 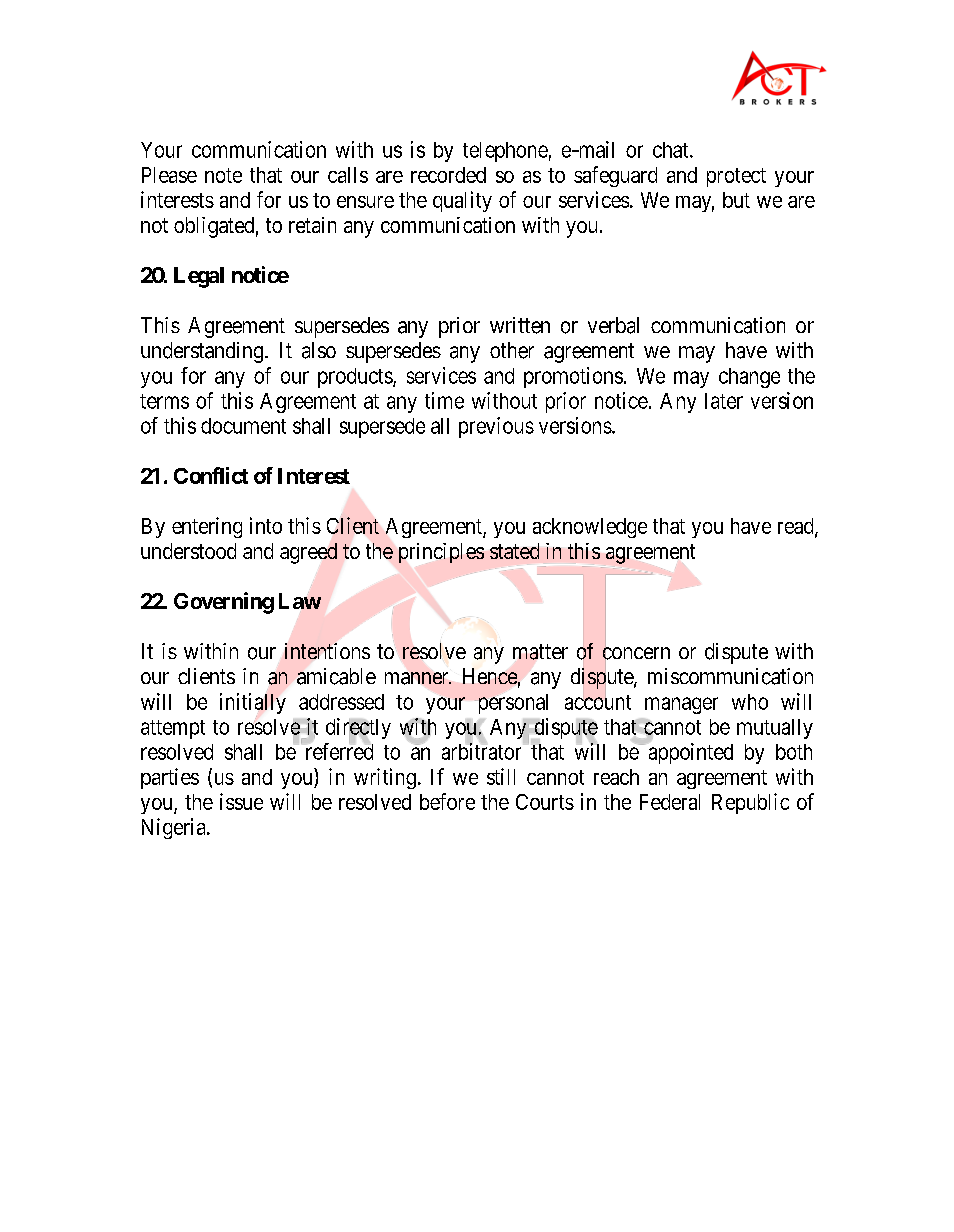 What do you see at coordinates (241, 801) in the screenshot?
I see `issue` at bounding box center [241, 801].
